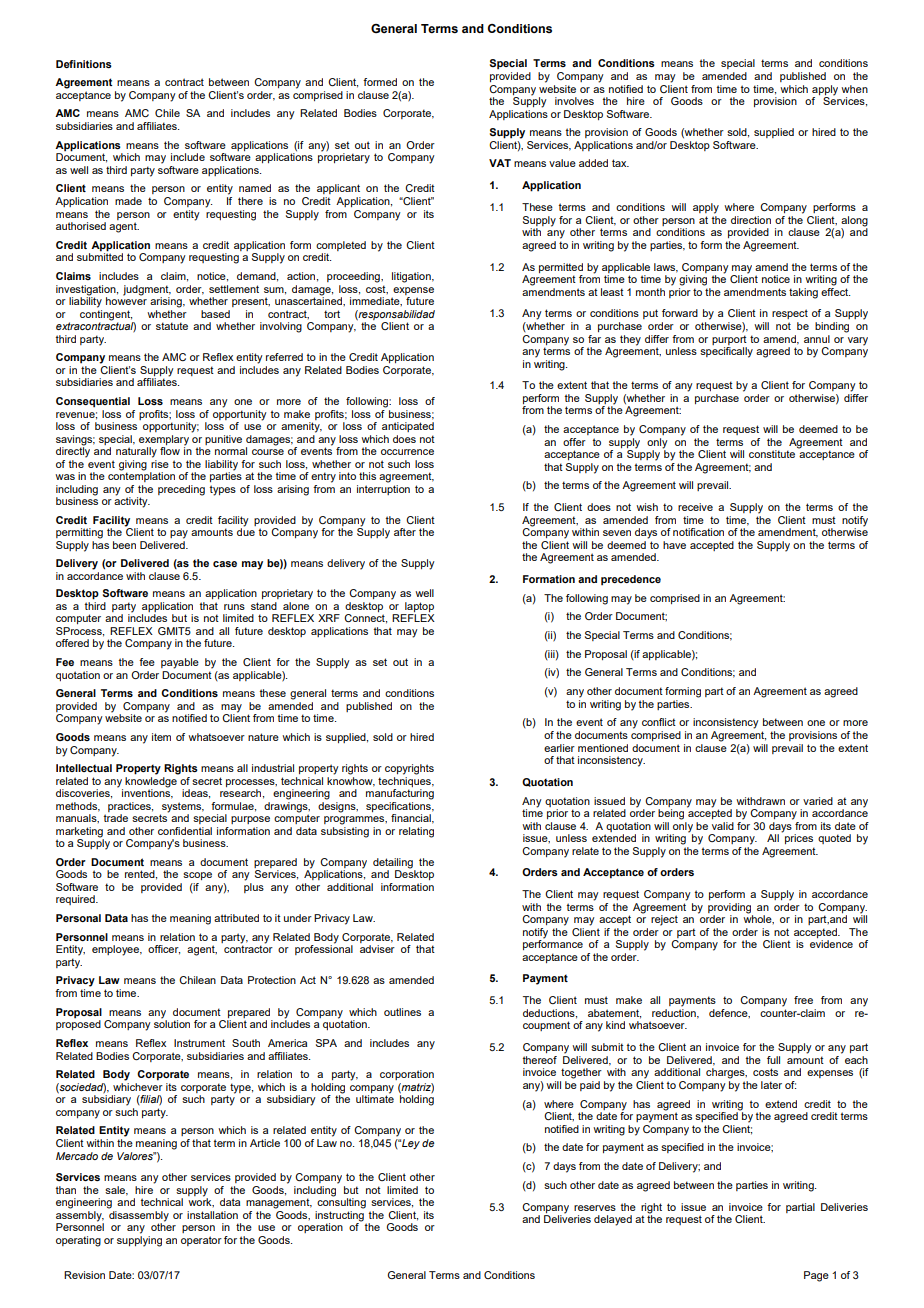  Describe the element at coordinates (141, 476) in the screenshot. I see `contemplation` at that location.
